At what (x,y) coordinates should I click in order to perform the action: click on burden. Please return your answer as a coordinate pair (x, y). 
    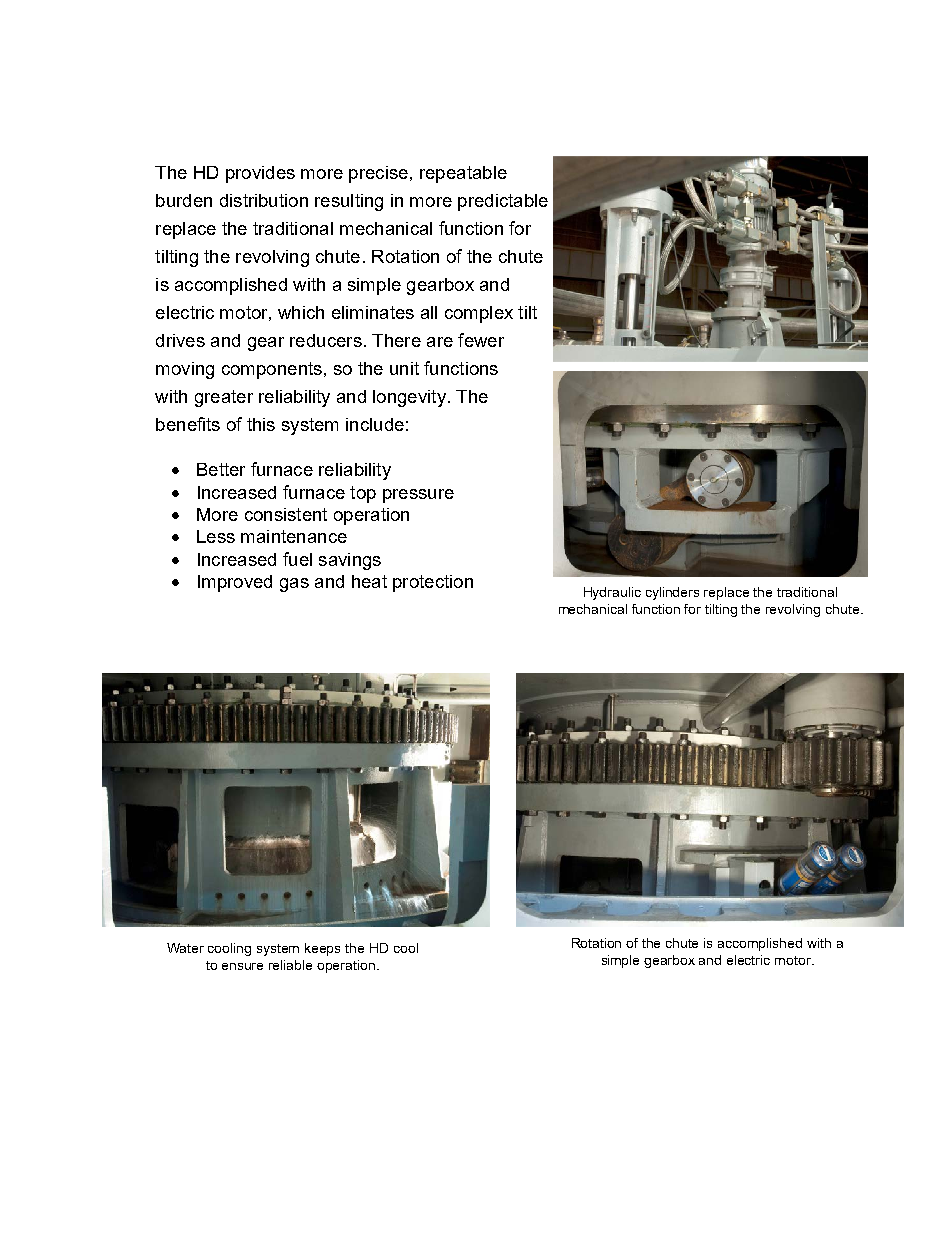
    Looking at the image, I should click on (184, 200).
